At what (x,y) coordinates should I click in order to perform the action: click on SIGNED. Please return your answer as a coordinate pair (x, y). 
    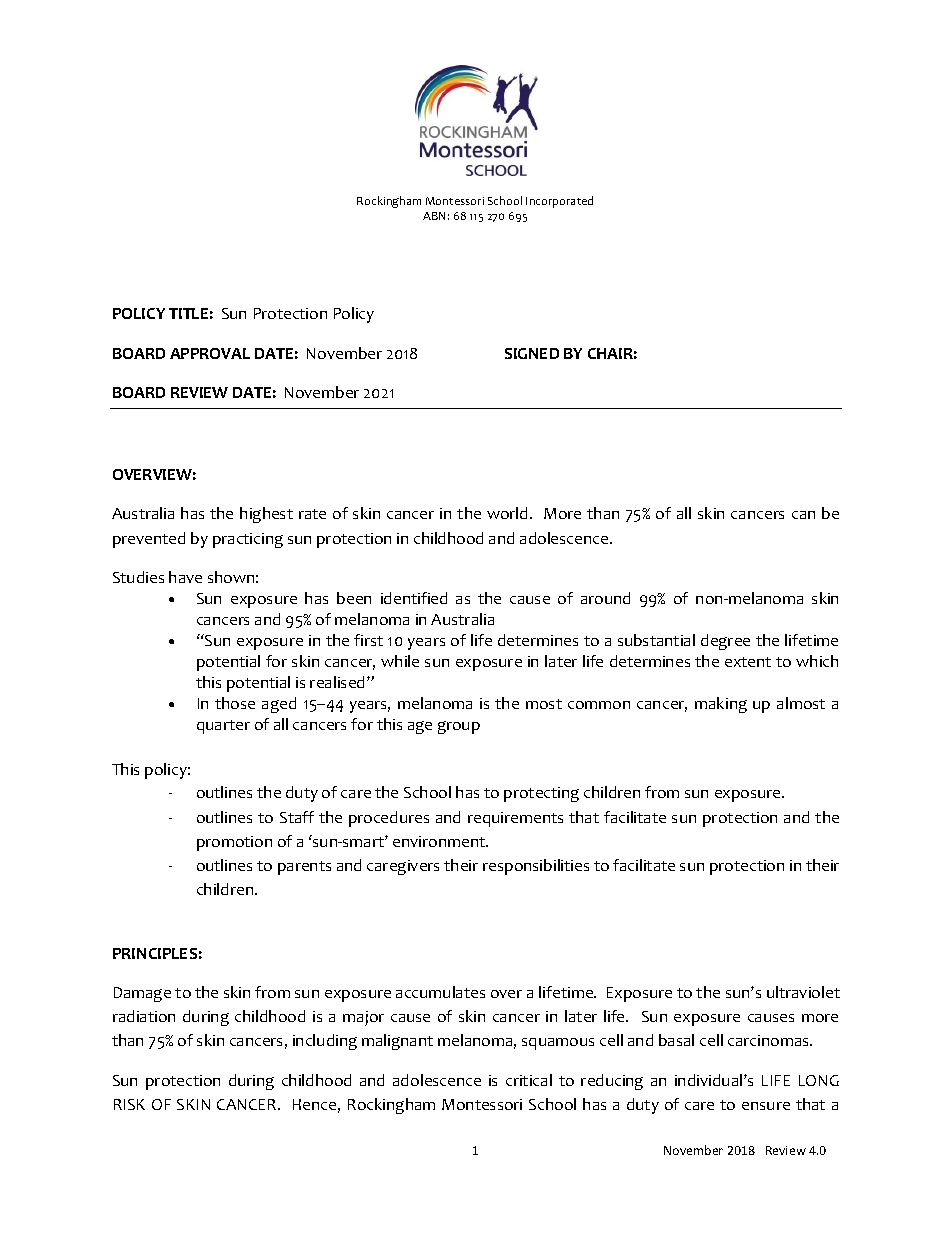
    Looking at the image, I should click on (532, 353).
